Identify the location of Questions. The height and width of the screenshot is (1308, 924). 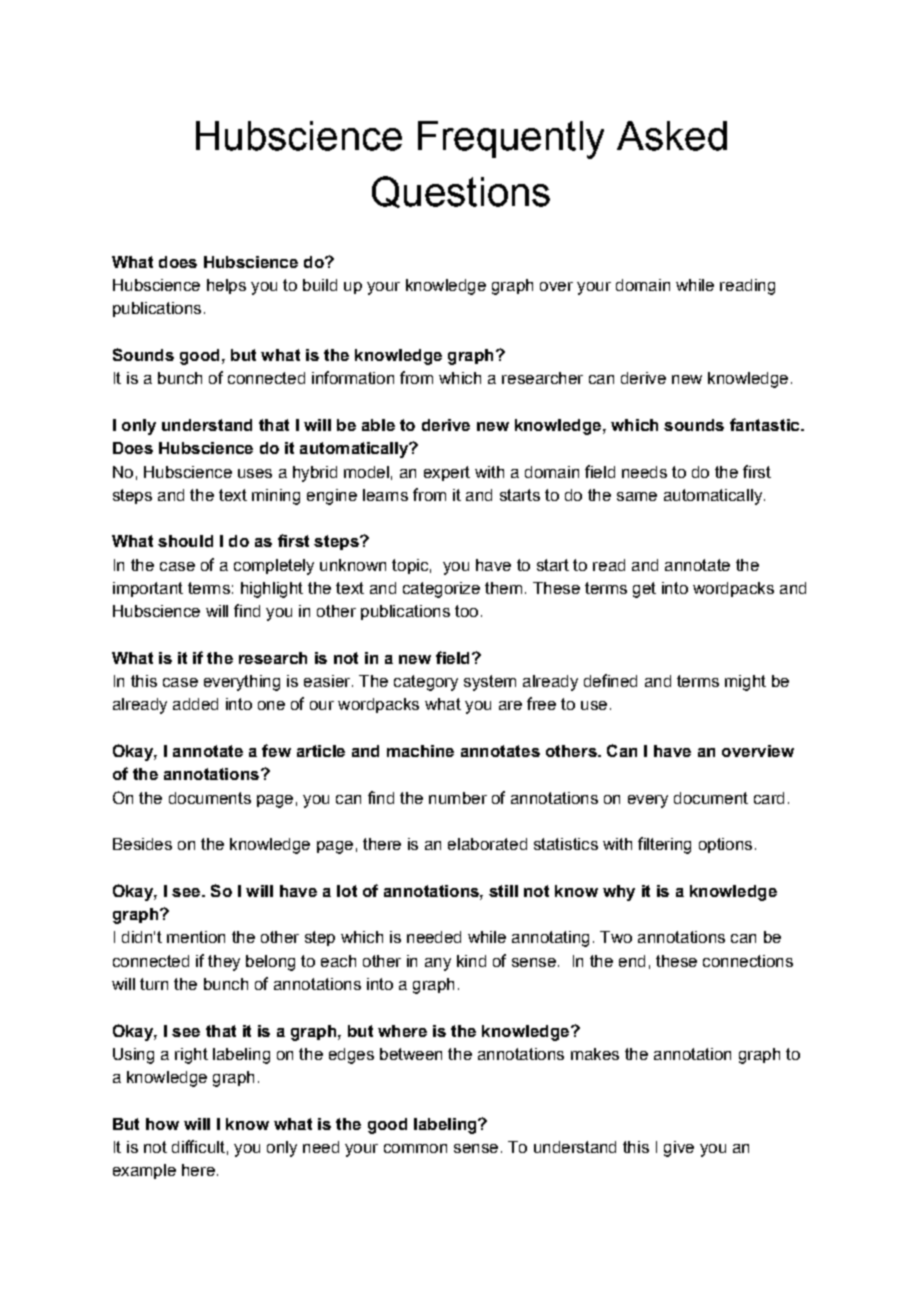
(461, 192).
